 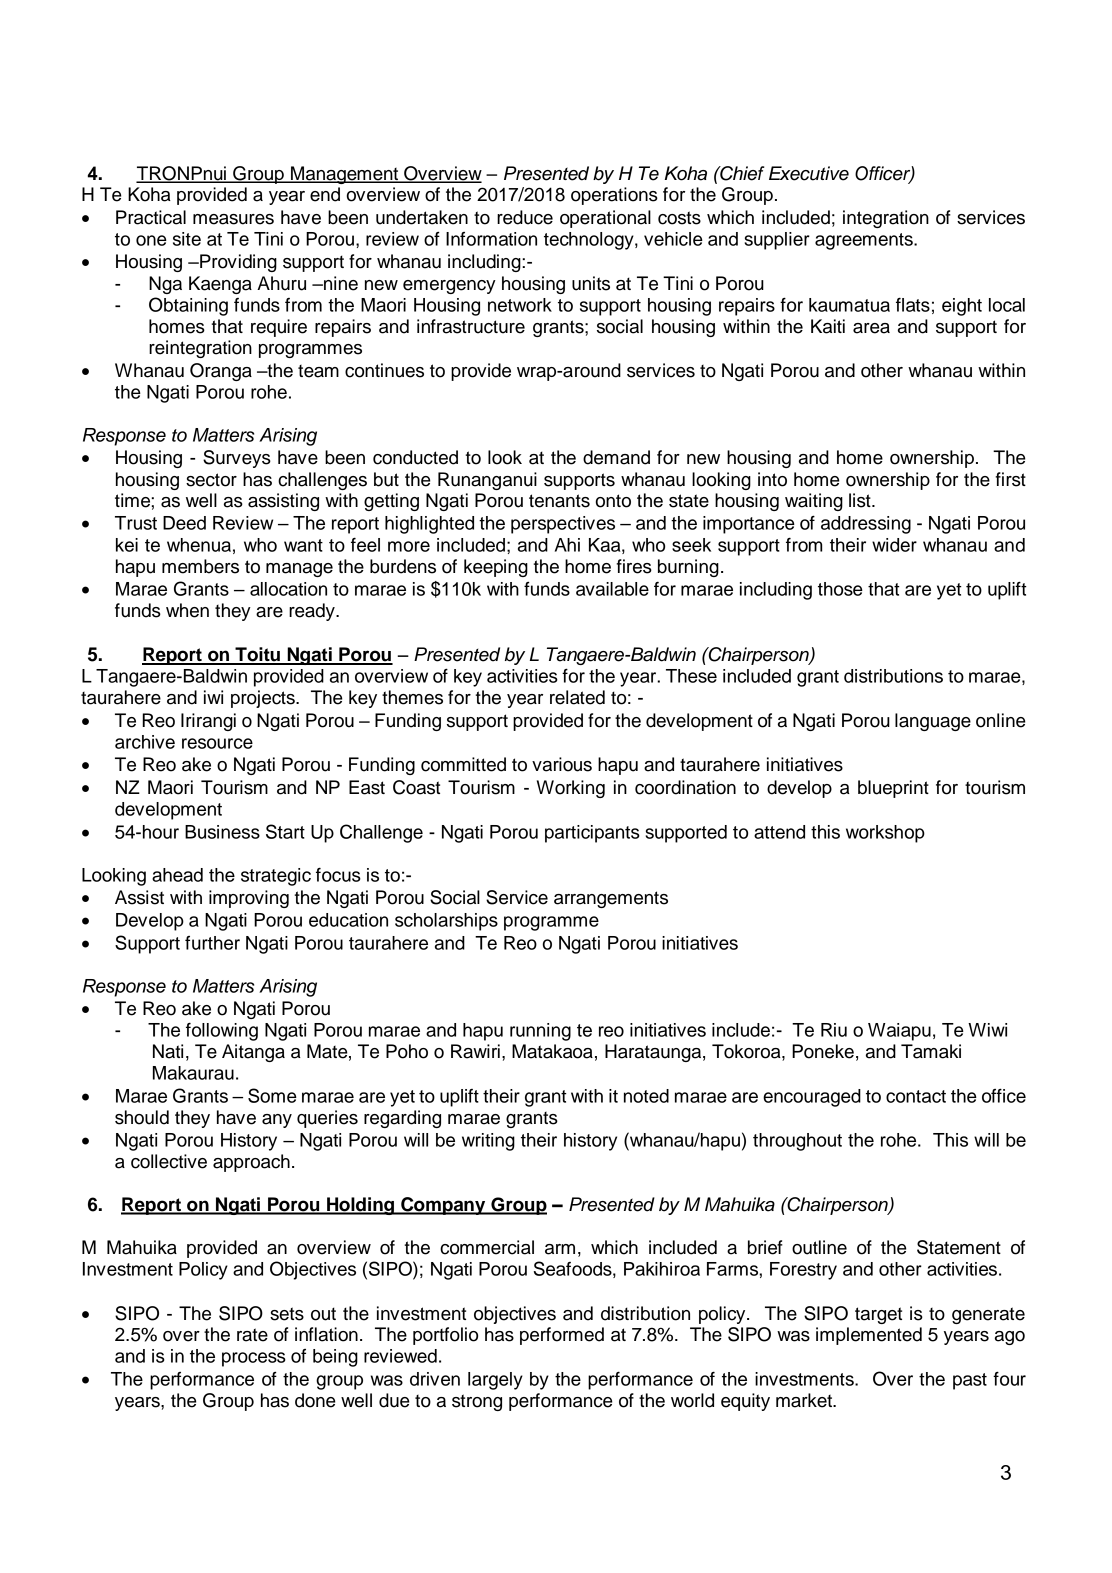 What do you see at coordinates (571, 789) in the screenshot?
I see `Working` at bounding box center [571, 789].
